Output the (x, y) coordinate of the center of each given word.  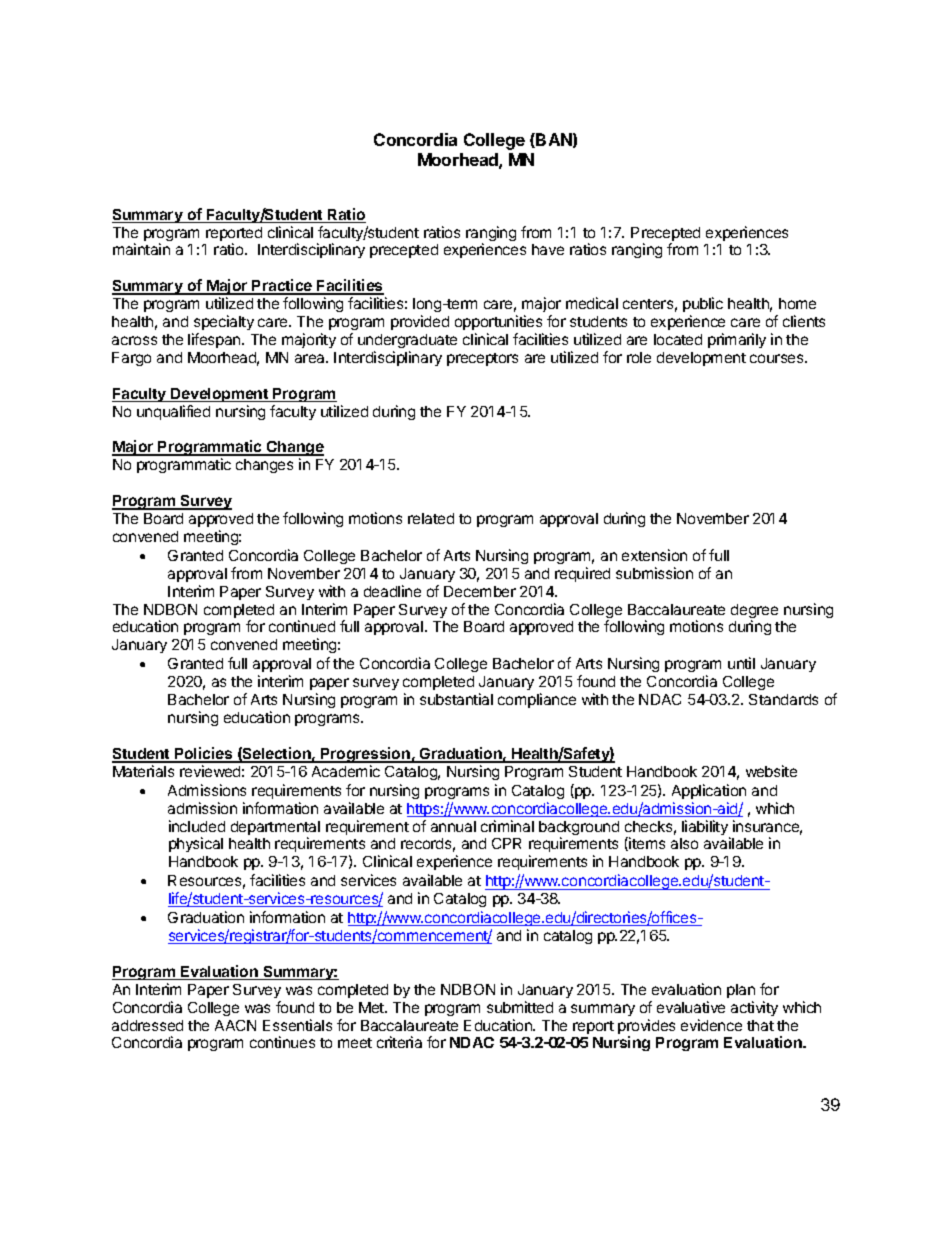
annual (453, 826)
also (684, 843)
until (741, 663)
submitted (520, 1007)
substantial (456, 699)
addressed (147, 1025)
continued (302, 626)
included (197, 826)
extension (654, 555)
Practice (283, 286)
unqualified (173, 412)
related (431, 518)
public (703, 304)
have (548, 249)
